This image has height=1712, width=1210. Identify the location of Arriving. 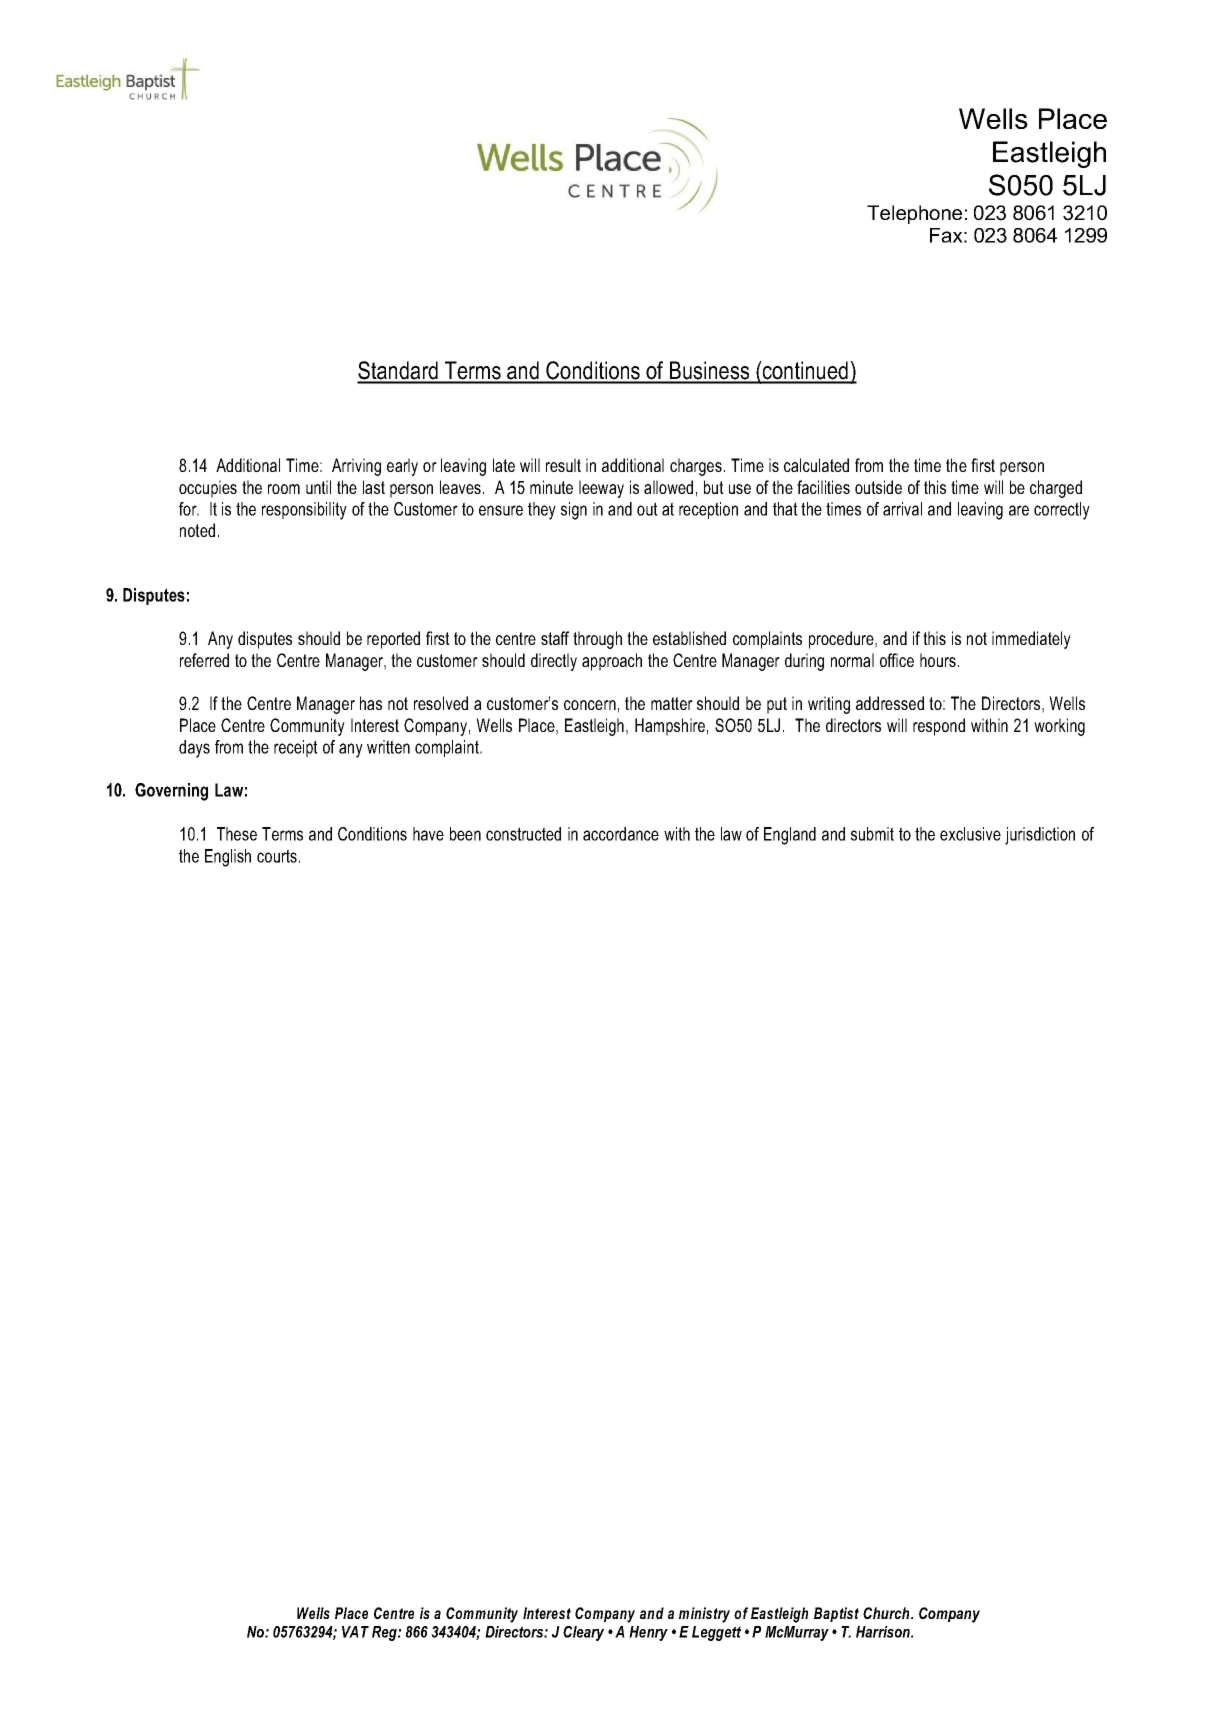
(356, 467).
